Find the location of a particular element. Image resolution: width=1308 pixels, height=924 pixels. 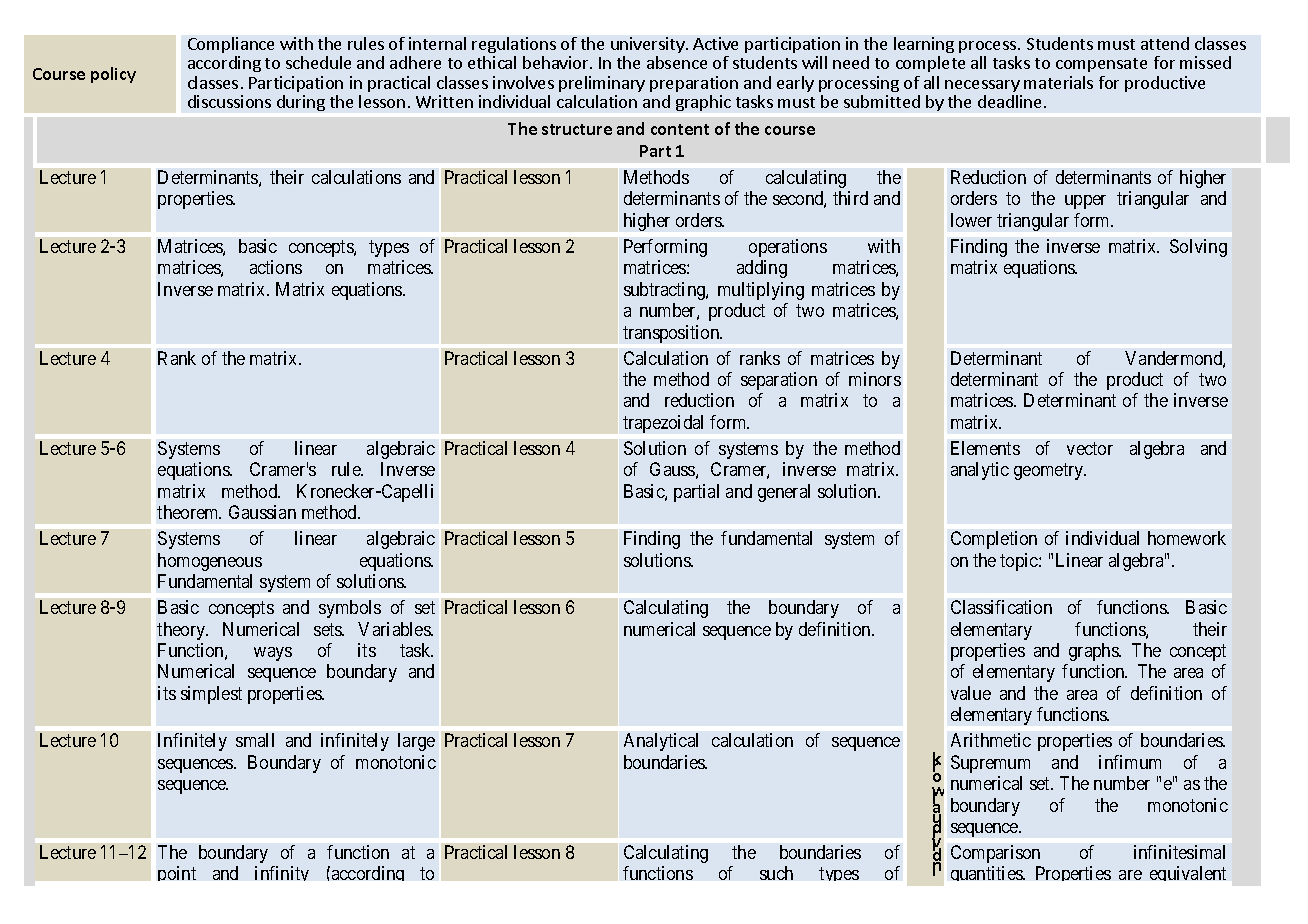

Compliance is located at coordinates (231, 45).
